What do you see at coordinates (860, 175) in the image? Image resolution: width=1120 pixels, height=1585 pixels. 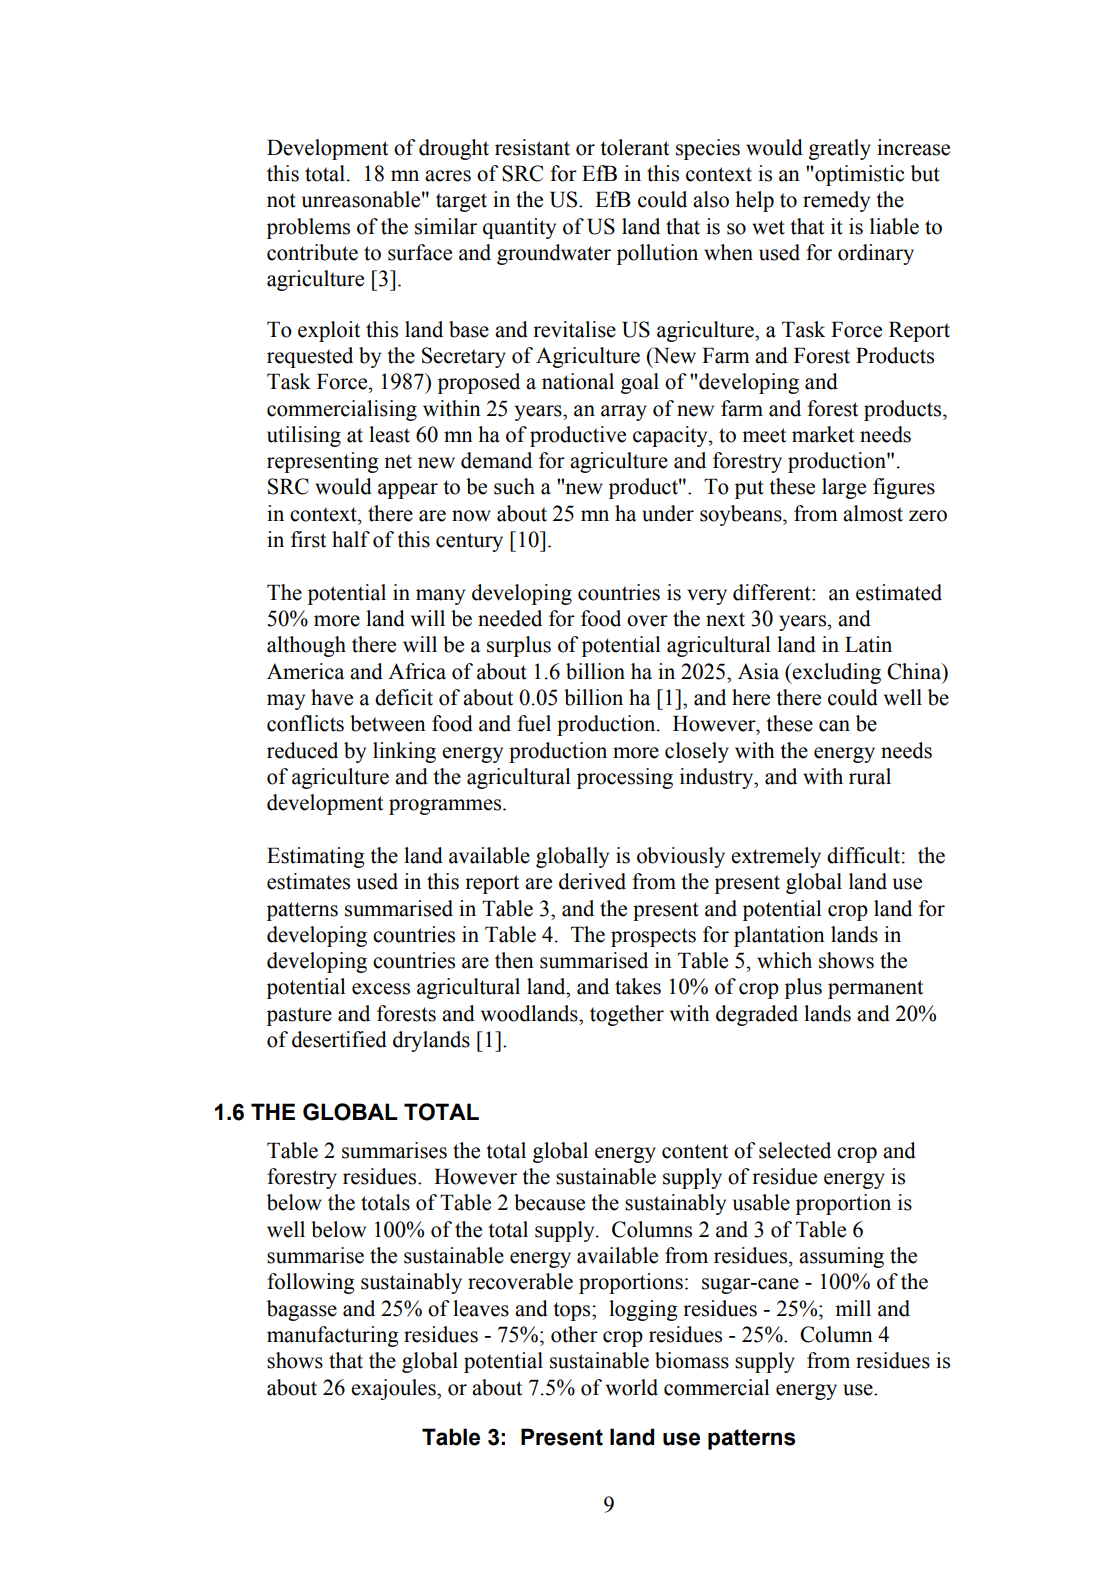 I see `optimistic` at bounding box center [860, 175].
